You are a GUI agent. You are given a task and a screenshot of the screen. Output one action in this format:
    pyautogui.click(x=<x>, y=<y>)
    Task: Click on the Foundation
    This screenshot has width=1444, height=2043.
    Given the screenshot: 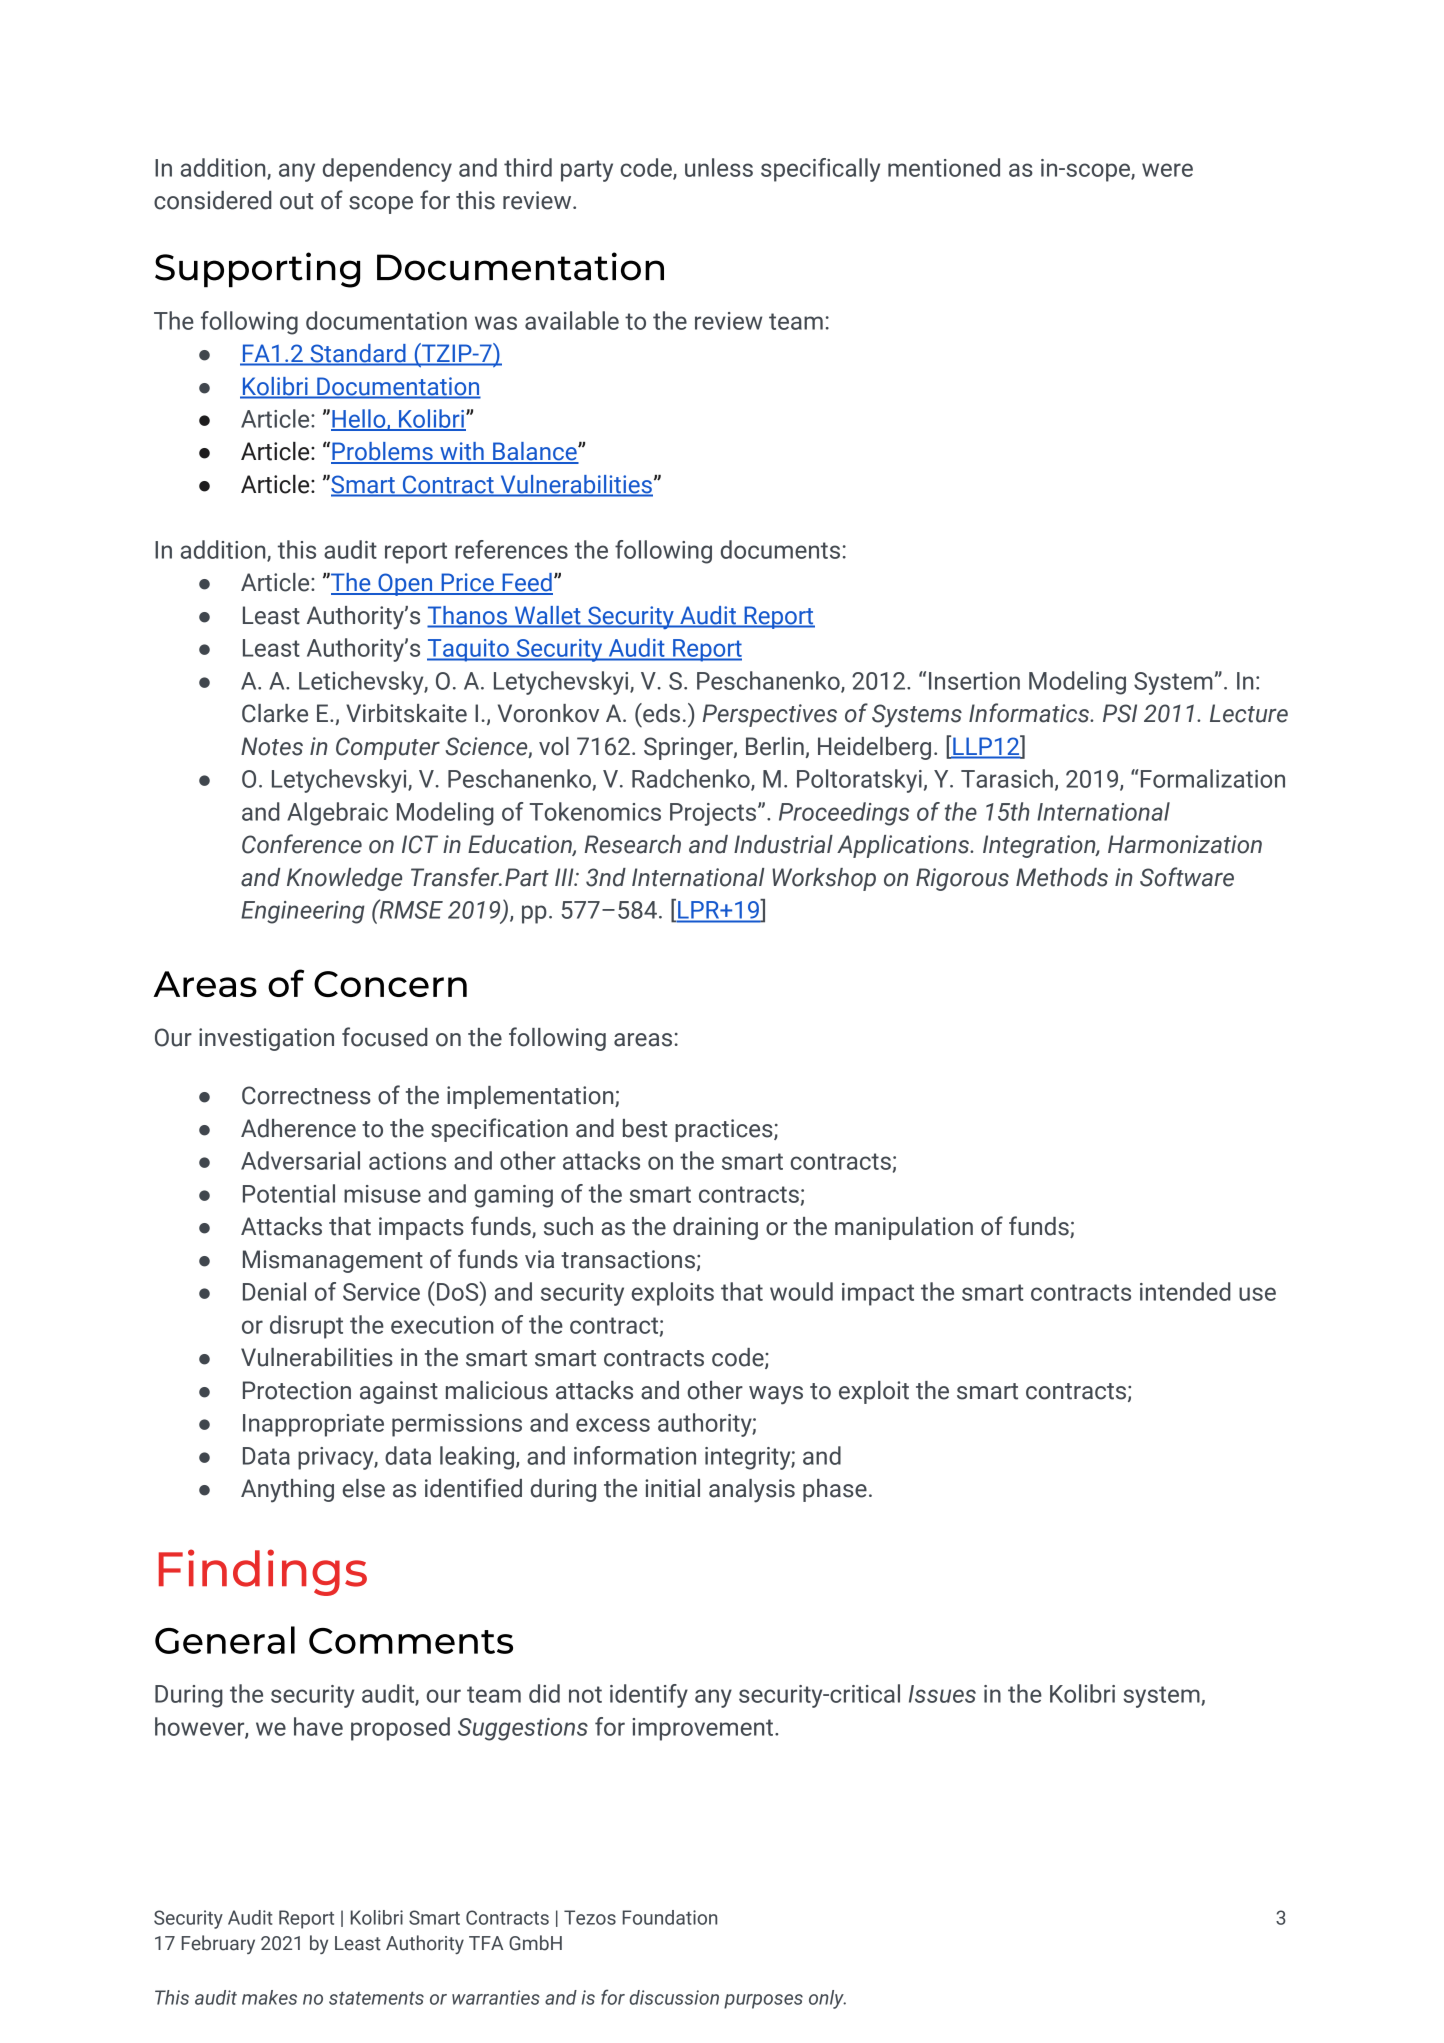 What is the action you would take?
    pyautogui.click(x=670, y=1917)
